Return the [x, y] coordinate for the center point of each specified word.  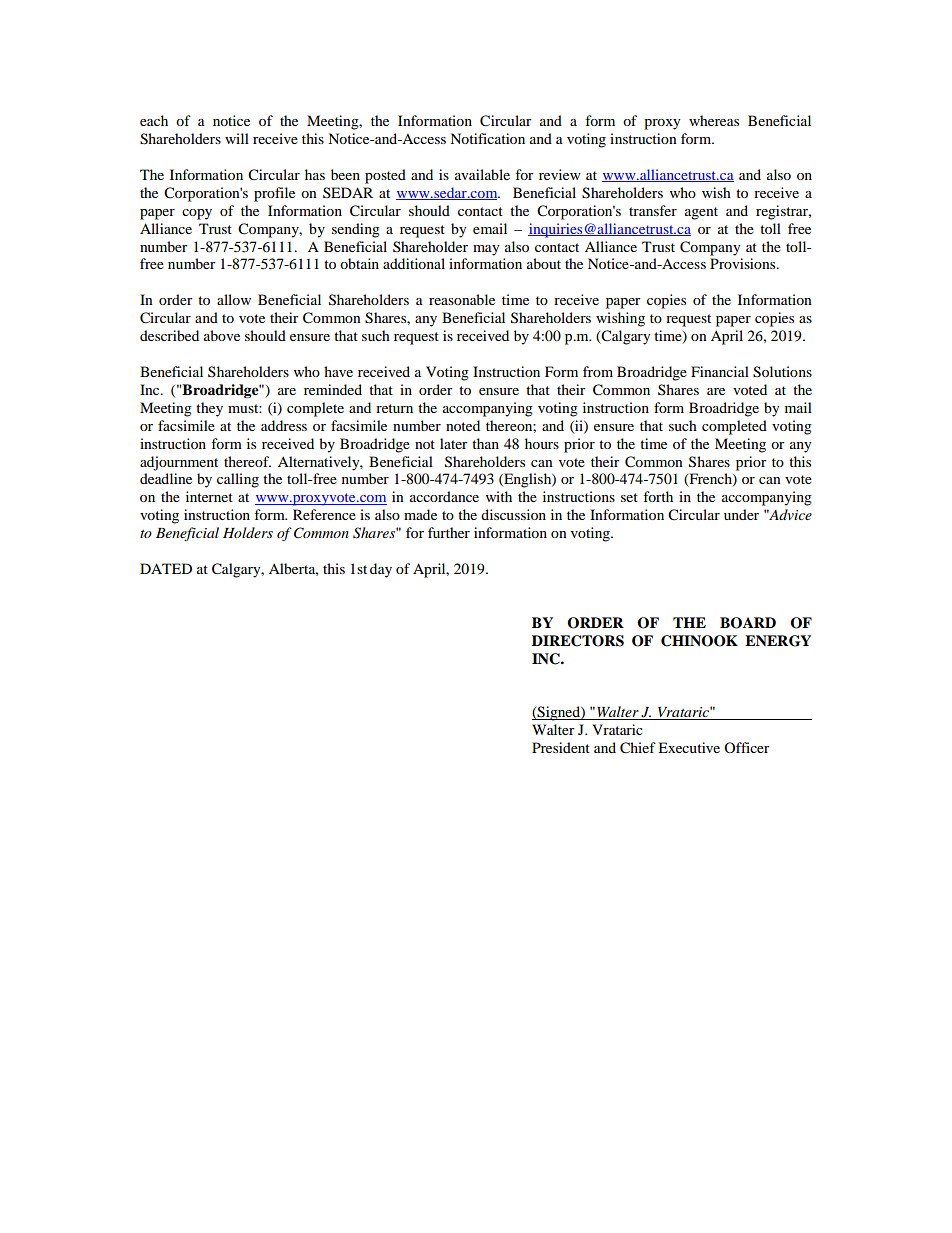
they [209, 409]
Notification [487, 138]
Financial [720, 371]
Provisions [744, 263]
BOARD [748, 623]
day [381, 570]
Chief [638, 748]
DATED [166, 568]
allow [234, 299]
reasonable [462, 299]
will [237, 138]
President [561, 747]
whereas [714, 120]
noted [463, 425]
